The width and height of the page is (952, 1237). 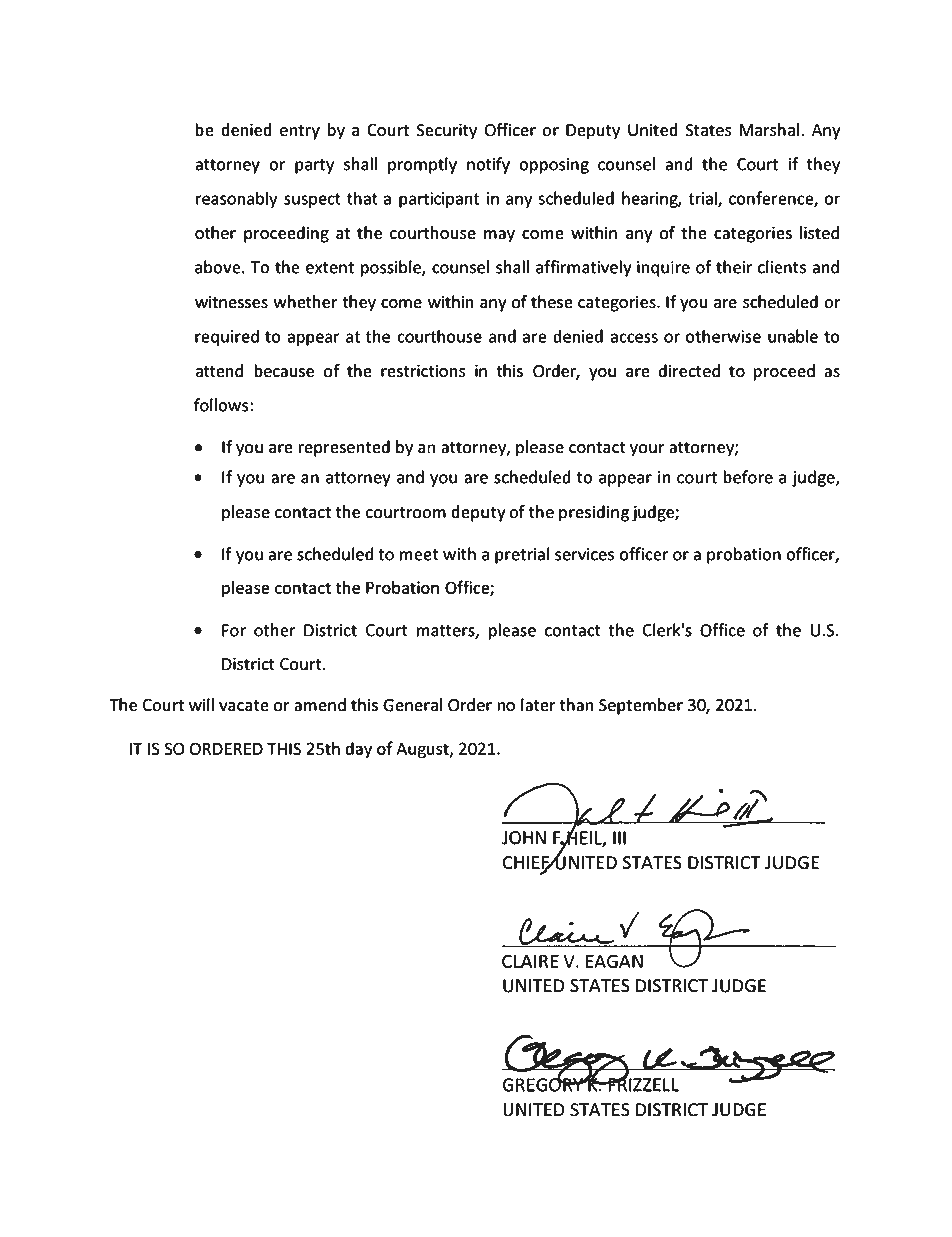 What do you see at coordinates (243, 706) in the page?
I see `vacate` at bounding box center [243, 706].
